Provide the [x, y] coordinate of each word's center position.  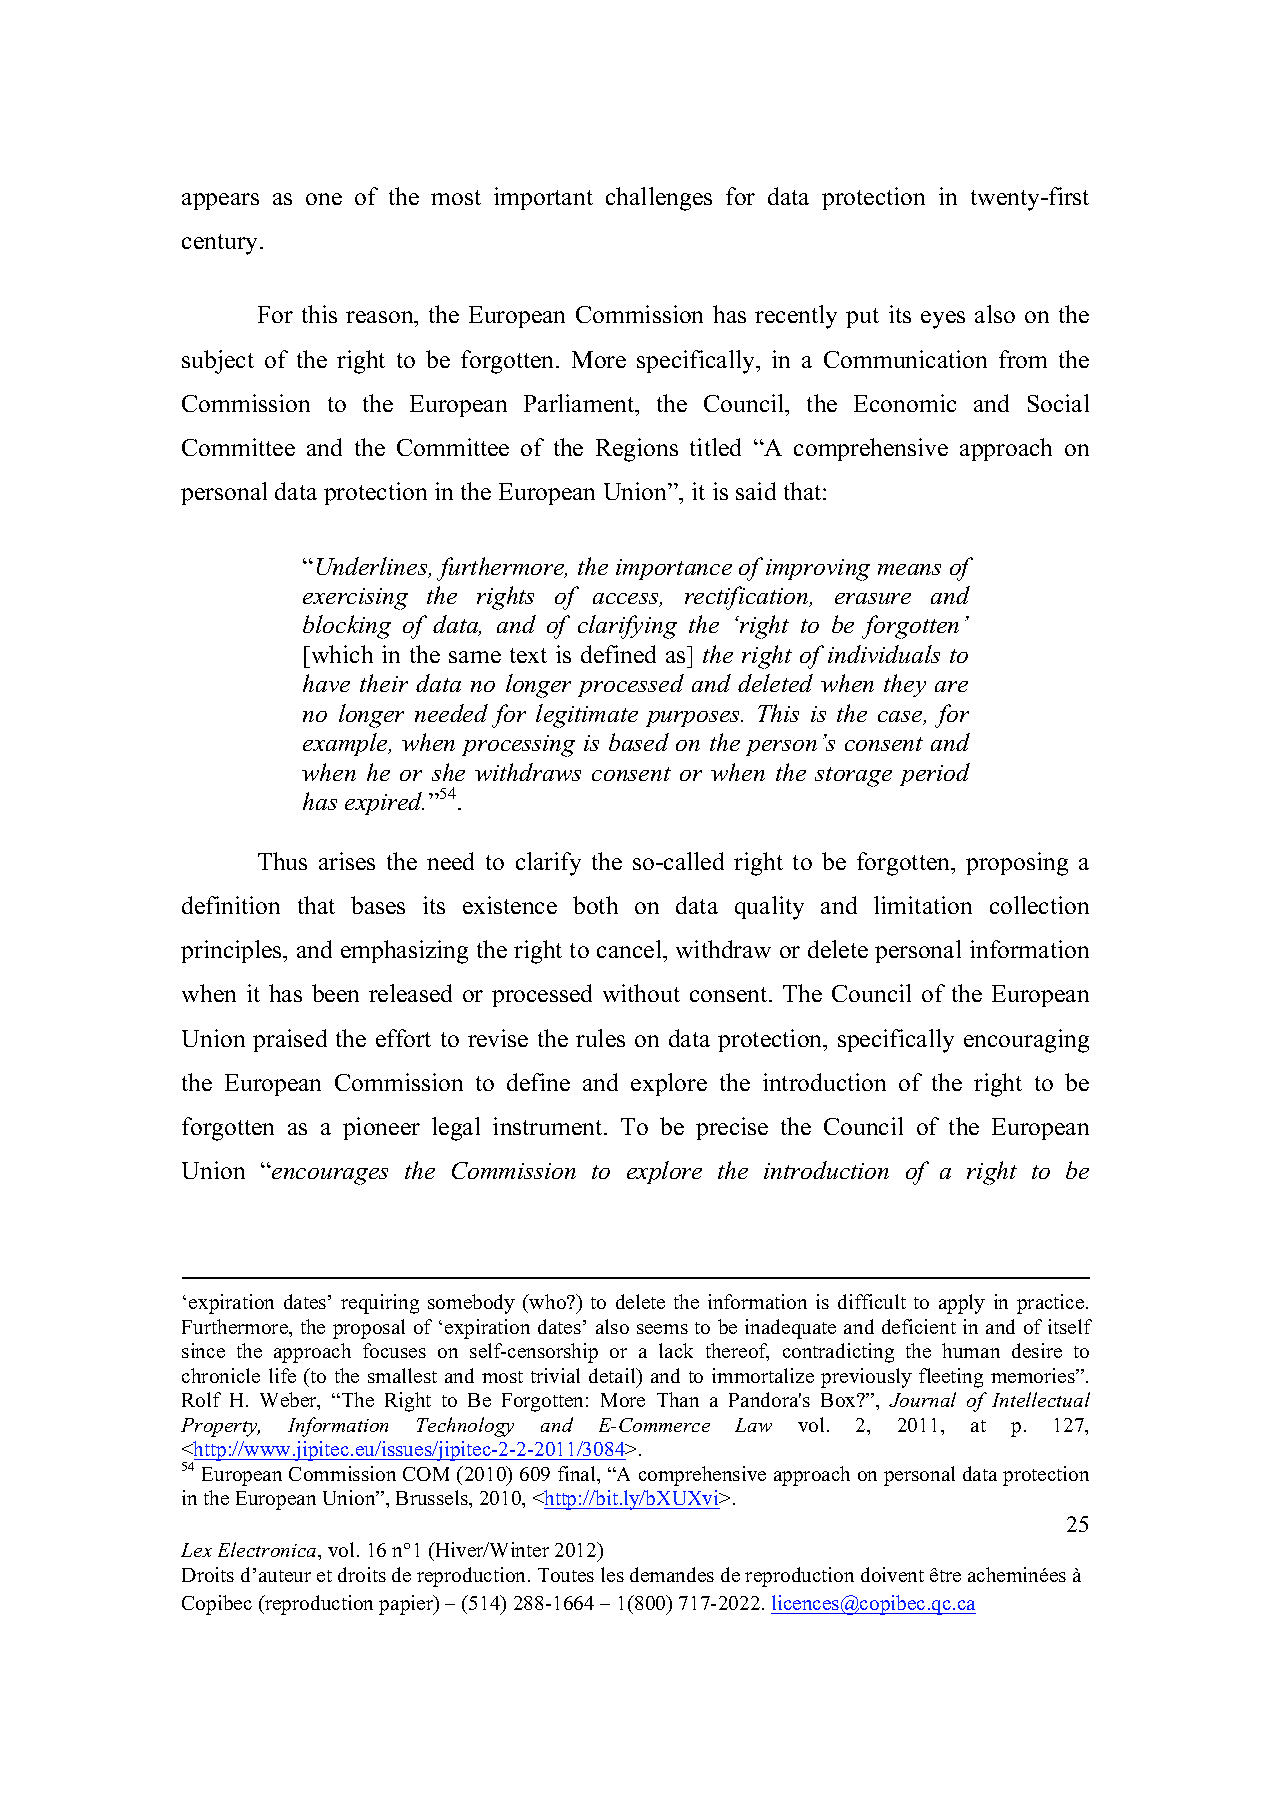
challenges [659, 199]
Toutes [566, 1575]
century [221, 244]
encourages [329, 1175]
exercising [355, 599]
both [595, 905]
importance [674, 569]
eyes [943, 320]
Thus [282, 861]
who [548, 1301]
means [909, 569]
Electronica [268, 1549]
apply [962, 1304]
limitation [923, 905]
